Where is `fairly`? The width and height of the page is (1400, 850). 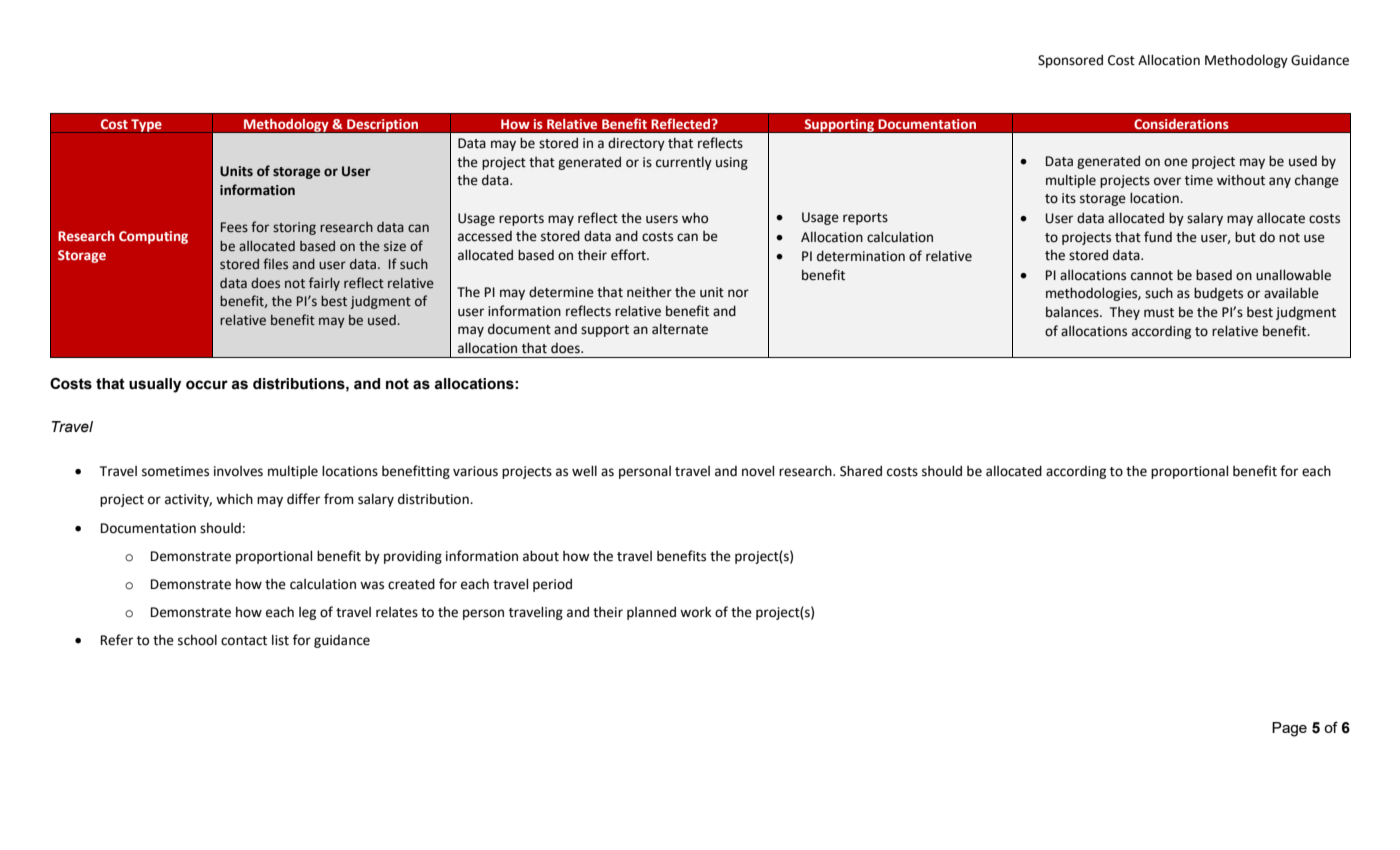
fairly is located at coordinates (324, 284).
